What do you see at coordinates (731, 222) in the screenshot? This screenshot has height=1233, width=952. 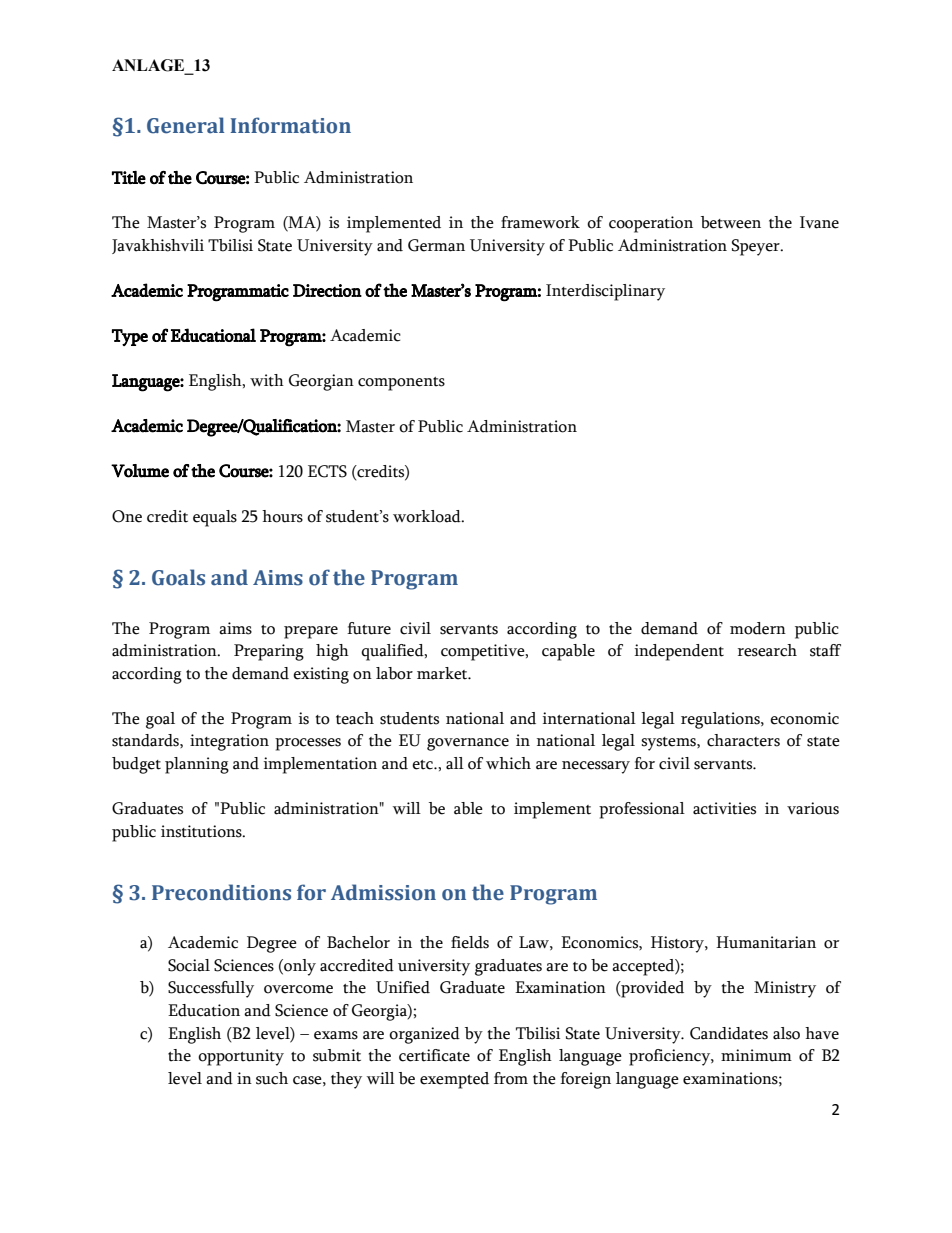 I see `between` at bounding box center [731, 222].
